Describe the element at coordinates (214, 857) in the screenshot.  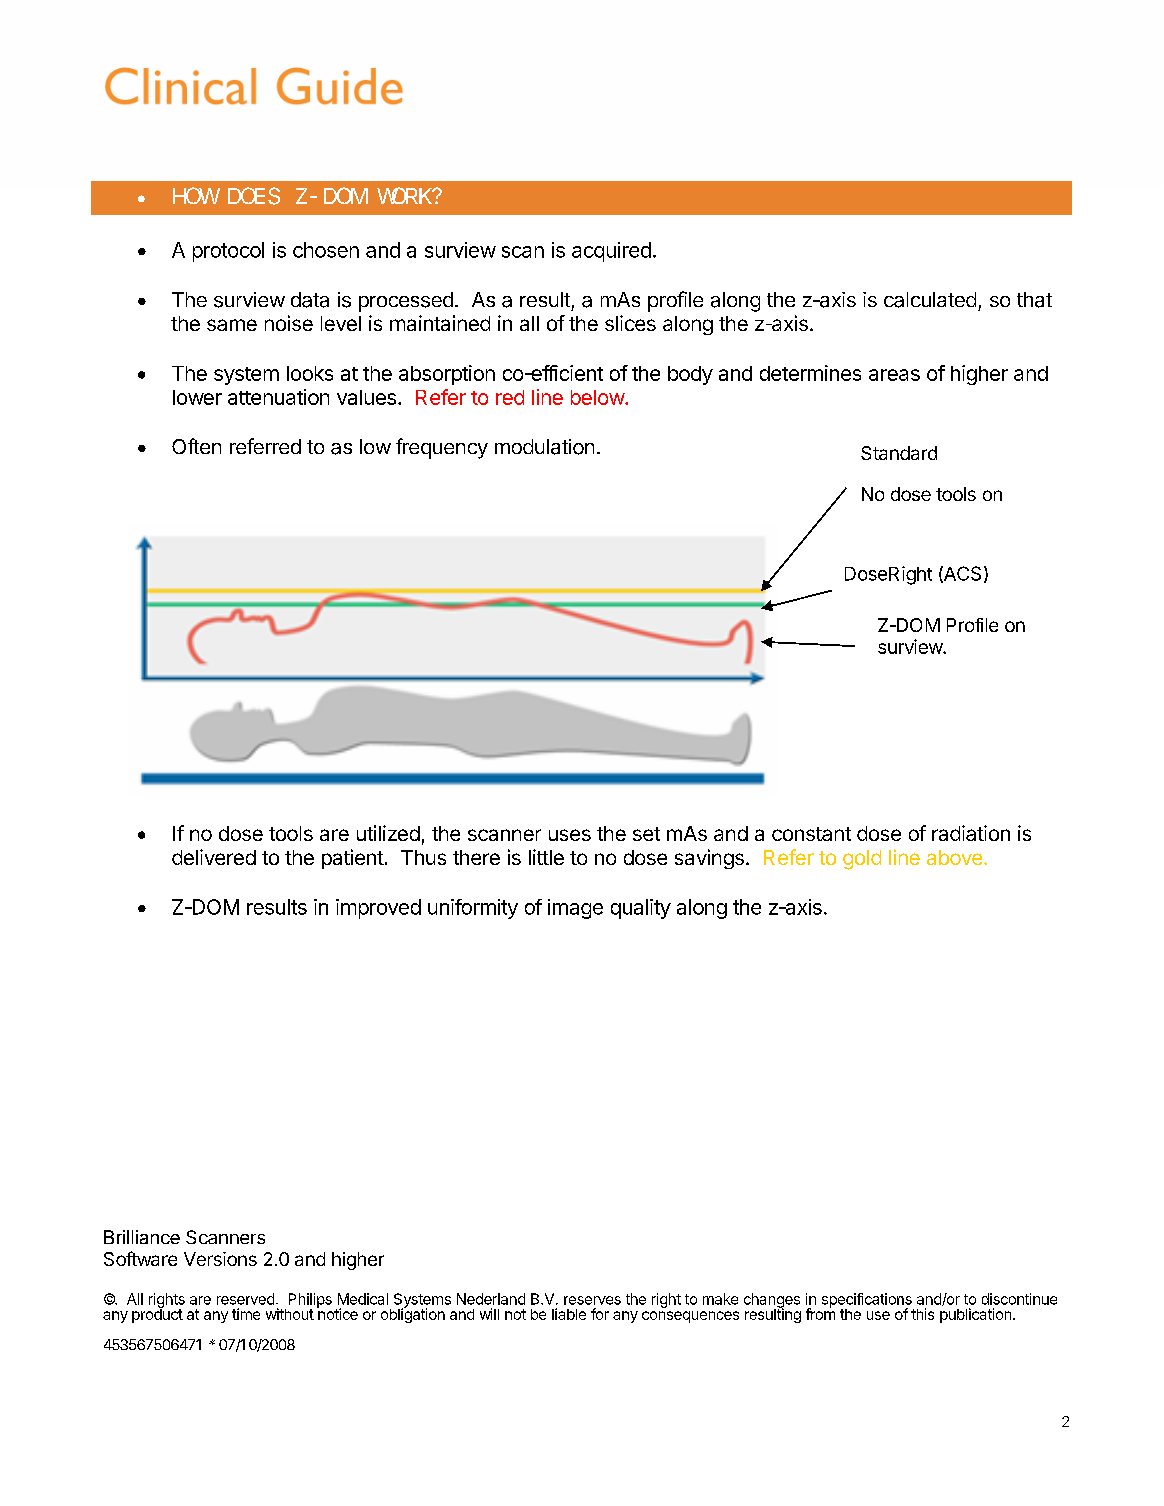
I see `delivered` at that location.
